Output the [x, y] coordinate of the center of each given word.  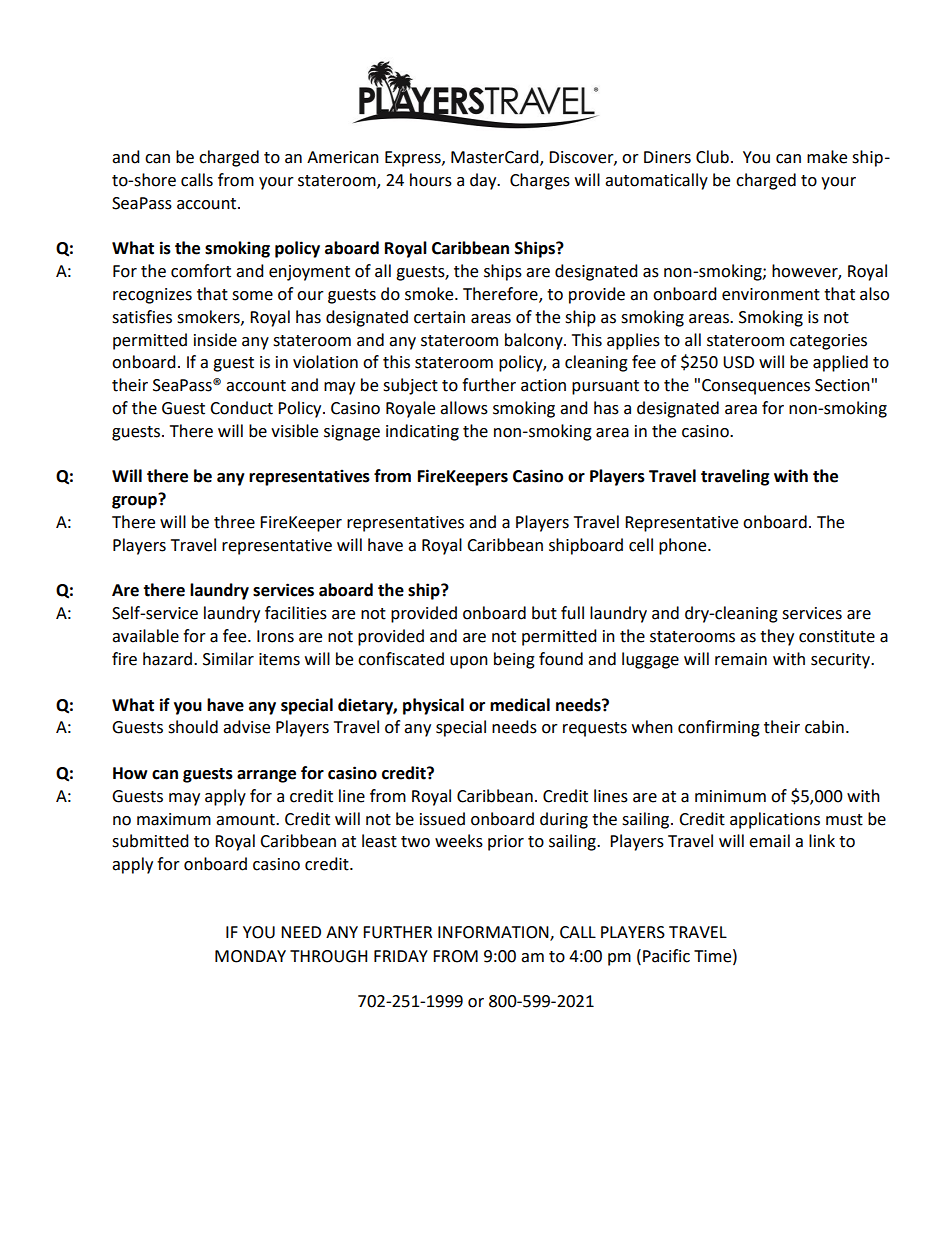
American [343, 157]
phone [684, 546]
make [827, 157]
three [234, 522]
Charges [540, 181]
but [544, 613]
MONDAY [250, 956]
